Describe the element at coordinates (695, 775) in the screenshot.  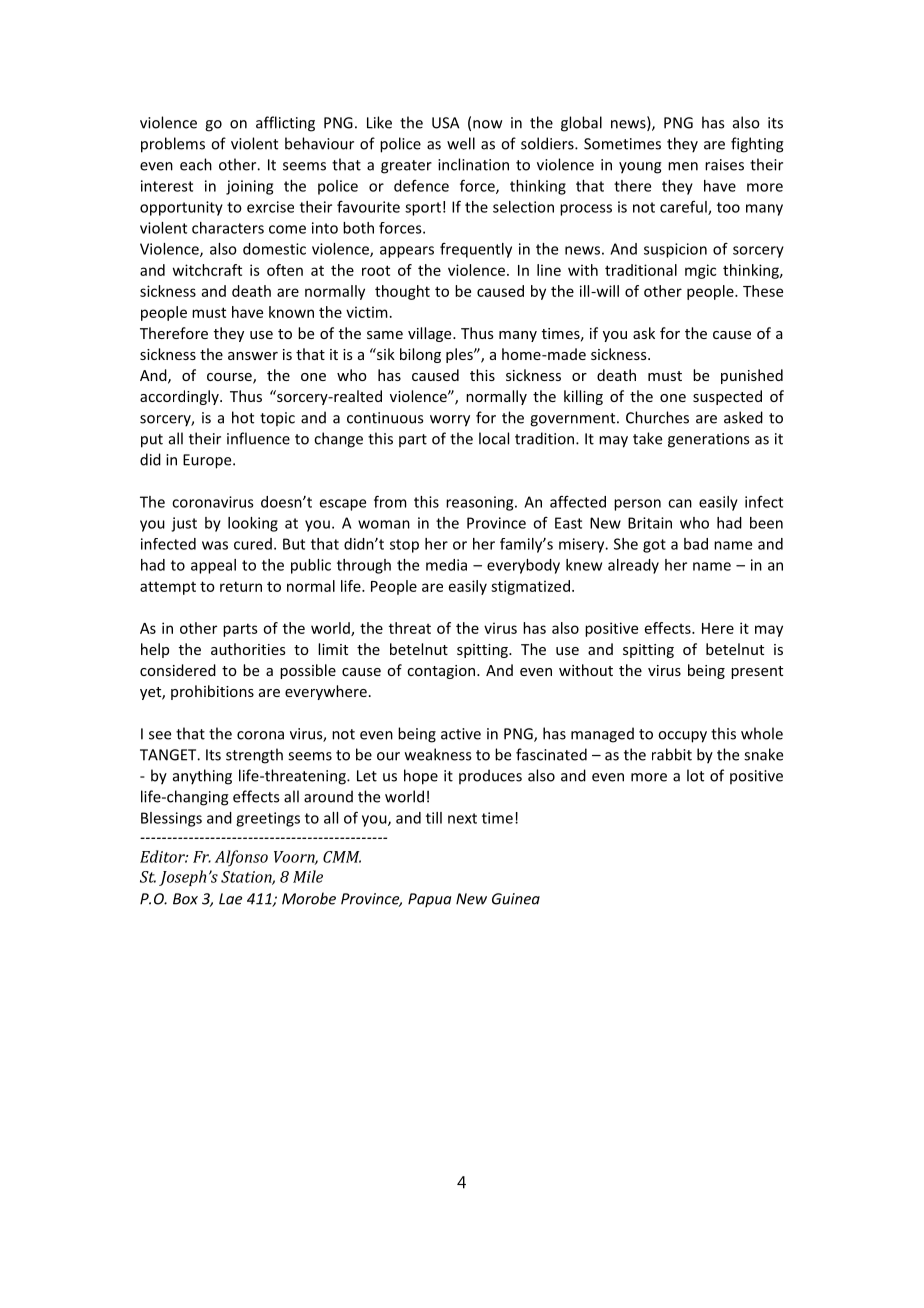
I see `lot` at that location.
